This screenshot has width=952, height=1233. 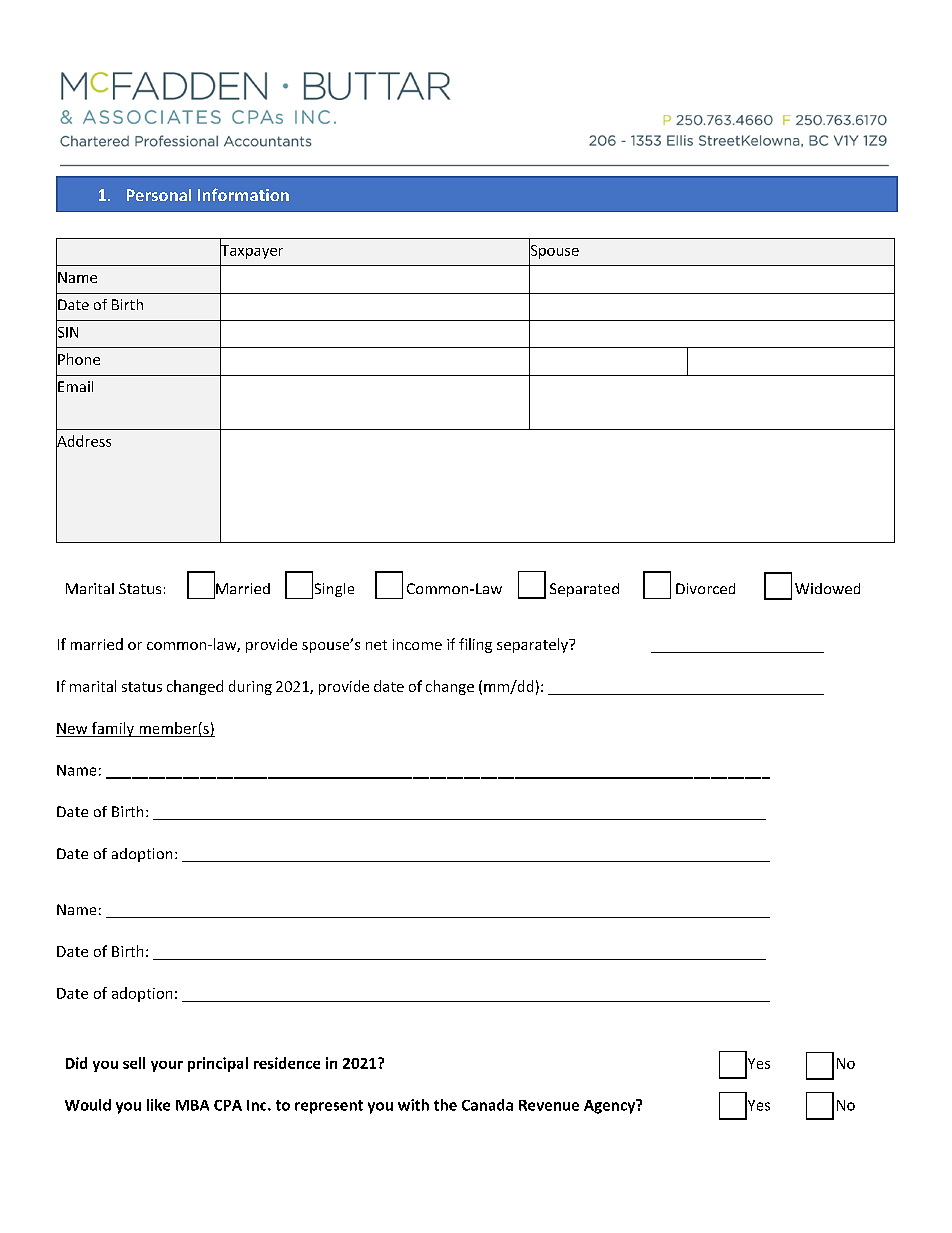 What do you see at coordinates (250, 687) in the screenshot?
I see `during` at bounding box center [250, 687].
